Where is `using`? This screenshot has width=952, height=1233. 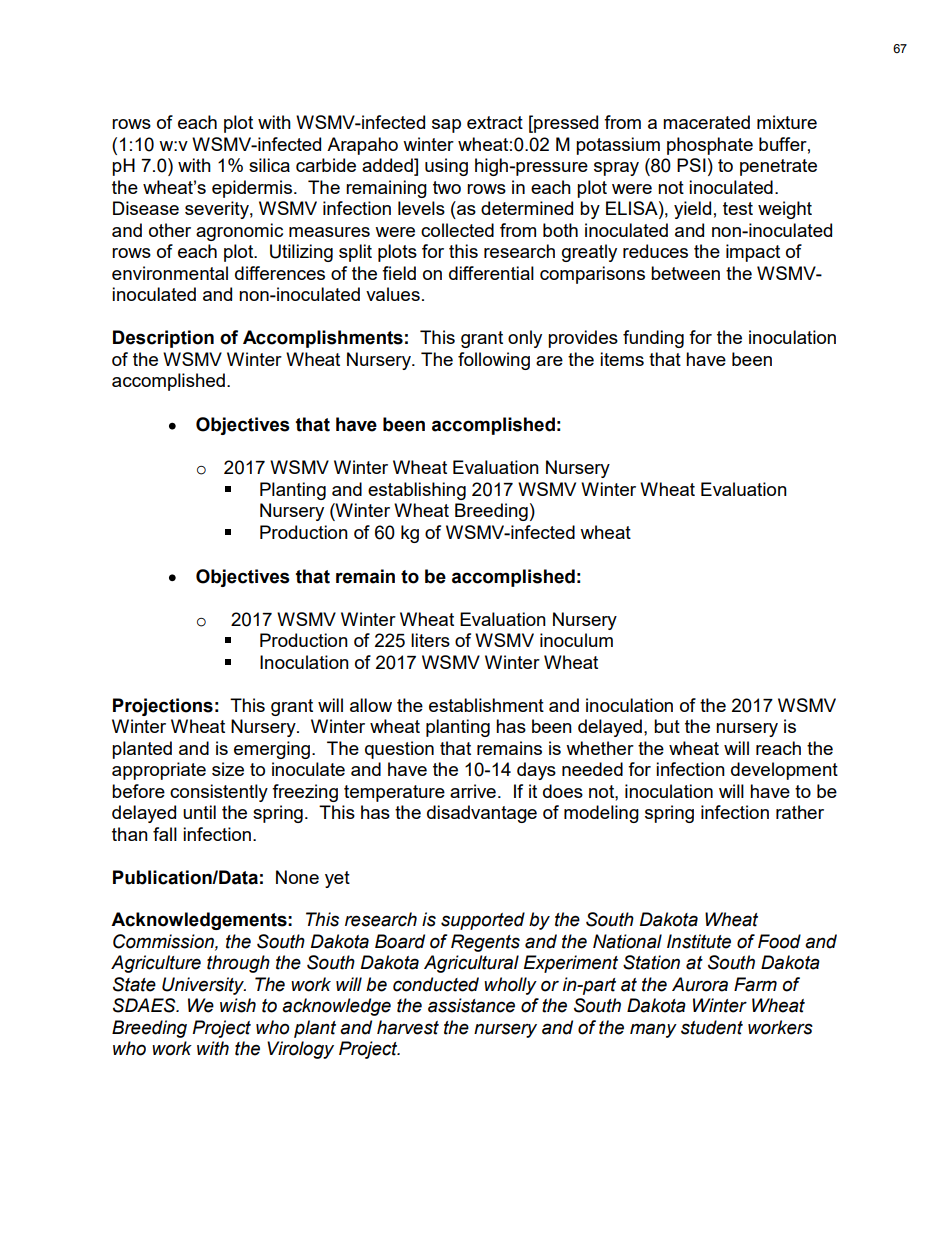
using is located at coordinates (446, 167).
